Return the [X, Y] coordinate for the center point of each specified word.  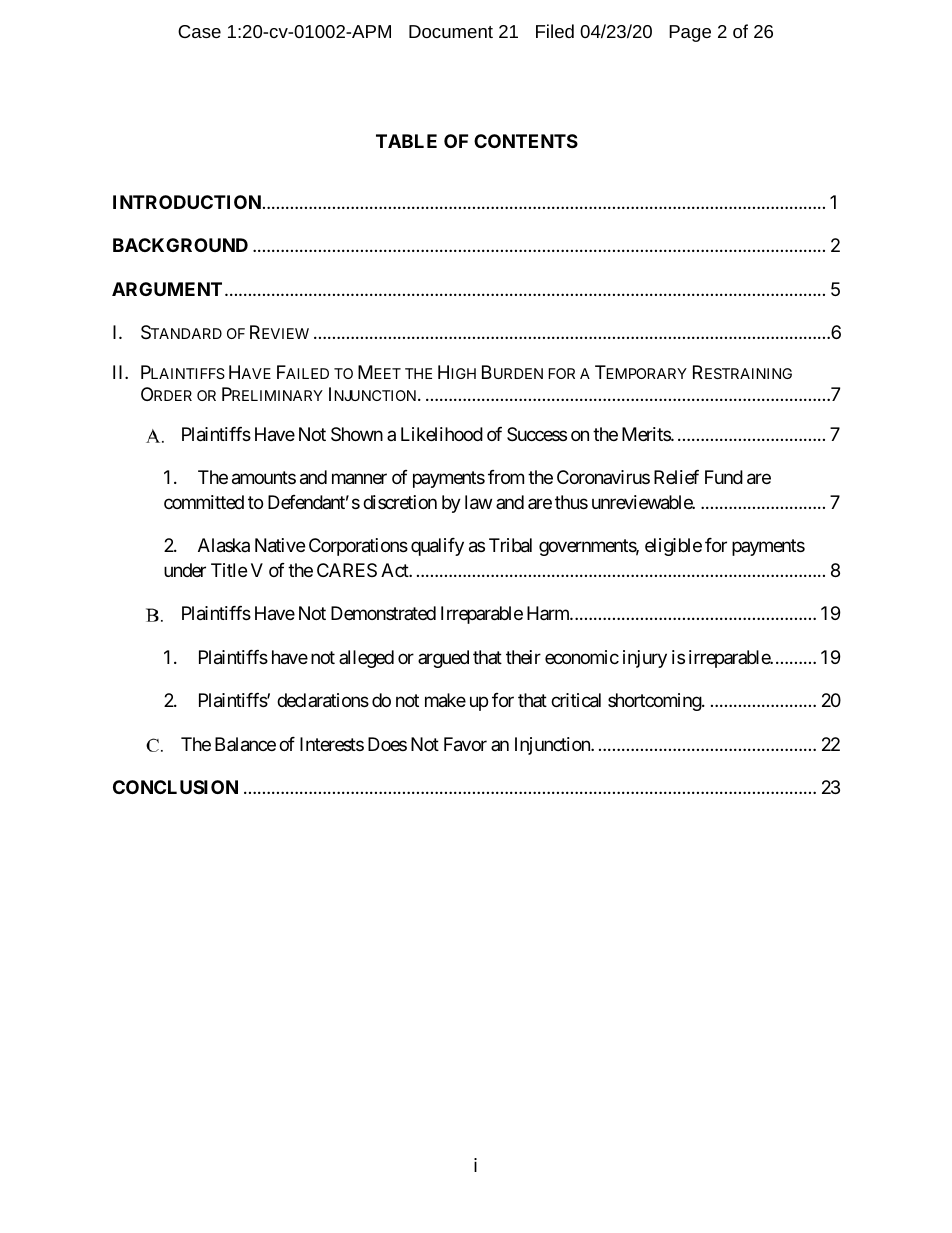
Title [229, 570]
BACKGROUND [180, 245]
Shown [357, 434]
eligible [673, 547]
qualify [437, 547]
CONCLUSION [175, 787]
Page [690, 33]
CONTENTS [526, 141]
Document [451, 31]
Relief [676, 477]
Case [199, 31]
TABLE [406, 141]
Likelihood [442, 434]
